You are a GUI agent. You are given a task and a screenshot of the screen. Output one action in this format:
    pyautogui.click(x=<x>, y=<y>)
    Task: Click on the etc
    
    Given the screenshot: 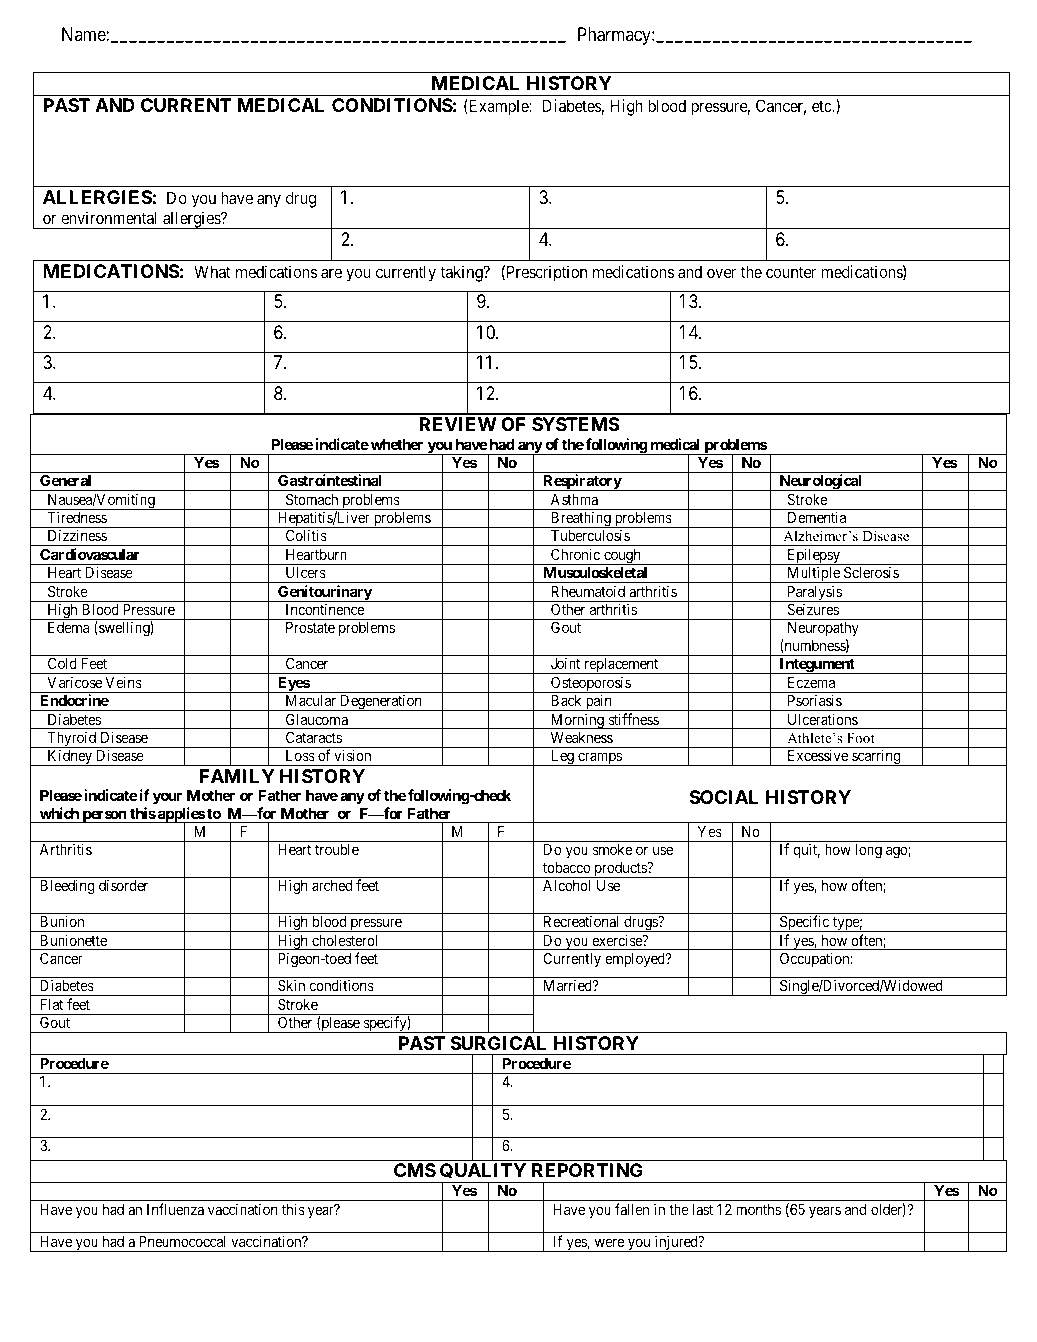 What is the action you would take?
    pyautogui.click(x=822, y=106)
